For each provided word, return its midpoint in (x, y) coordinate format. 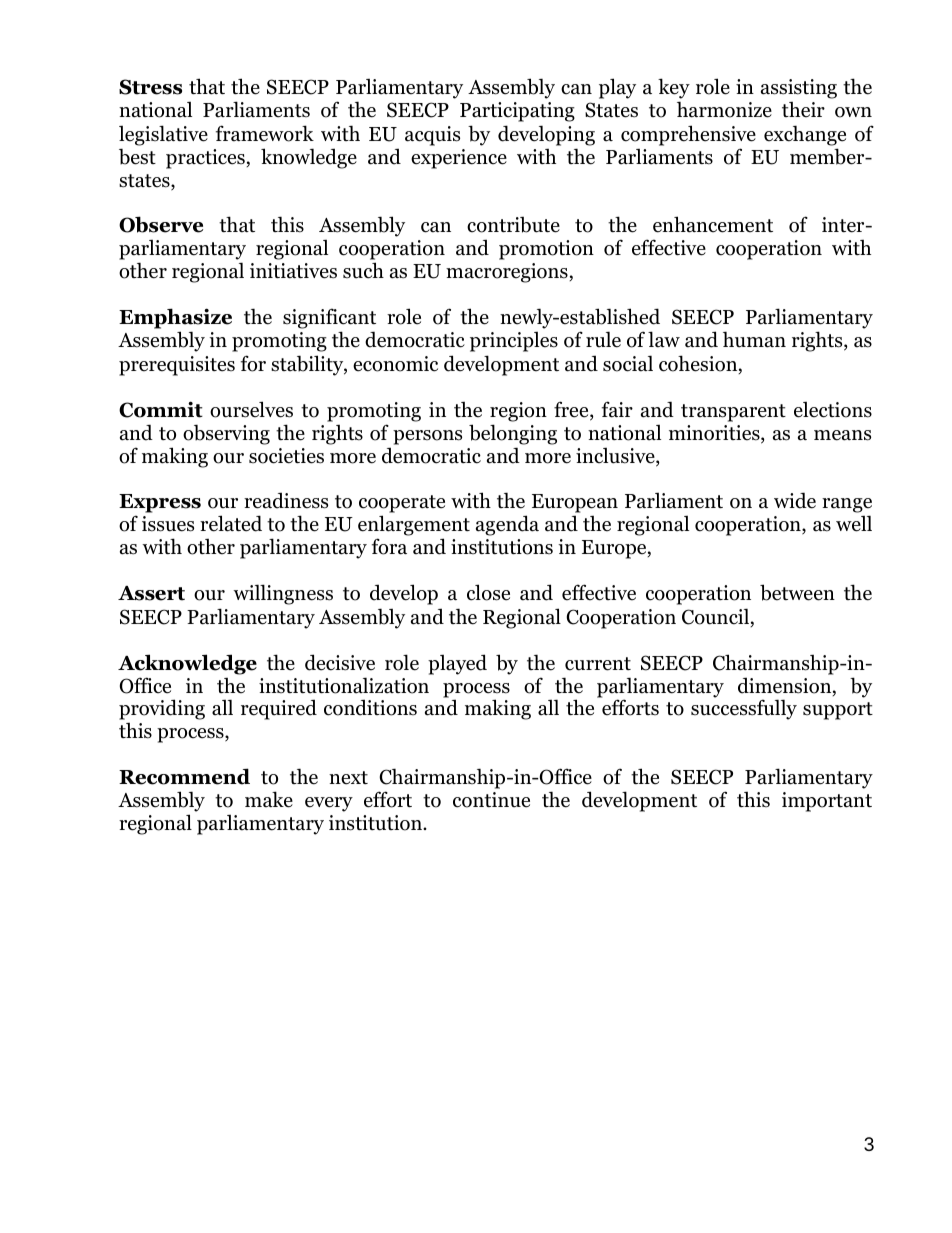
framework (265, 133)
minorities (715, 434)
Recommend (184, 776)
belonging (513, 434)
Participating (517, 112)
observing (226, 434)
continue (491, 800)
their (803, 110)
